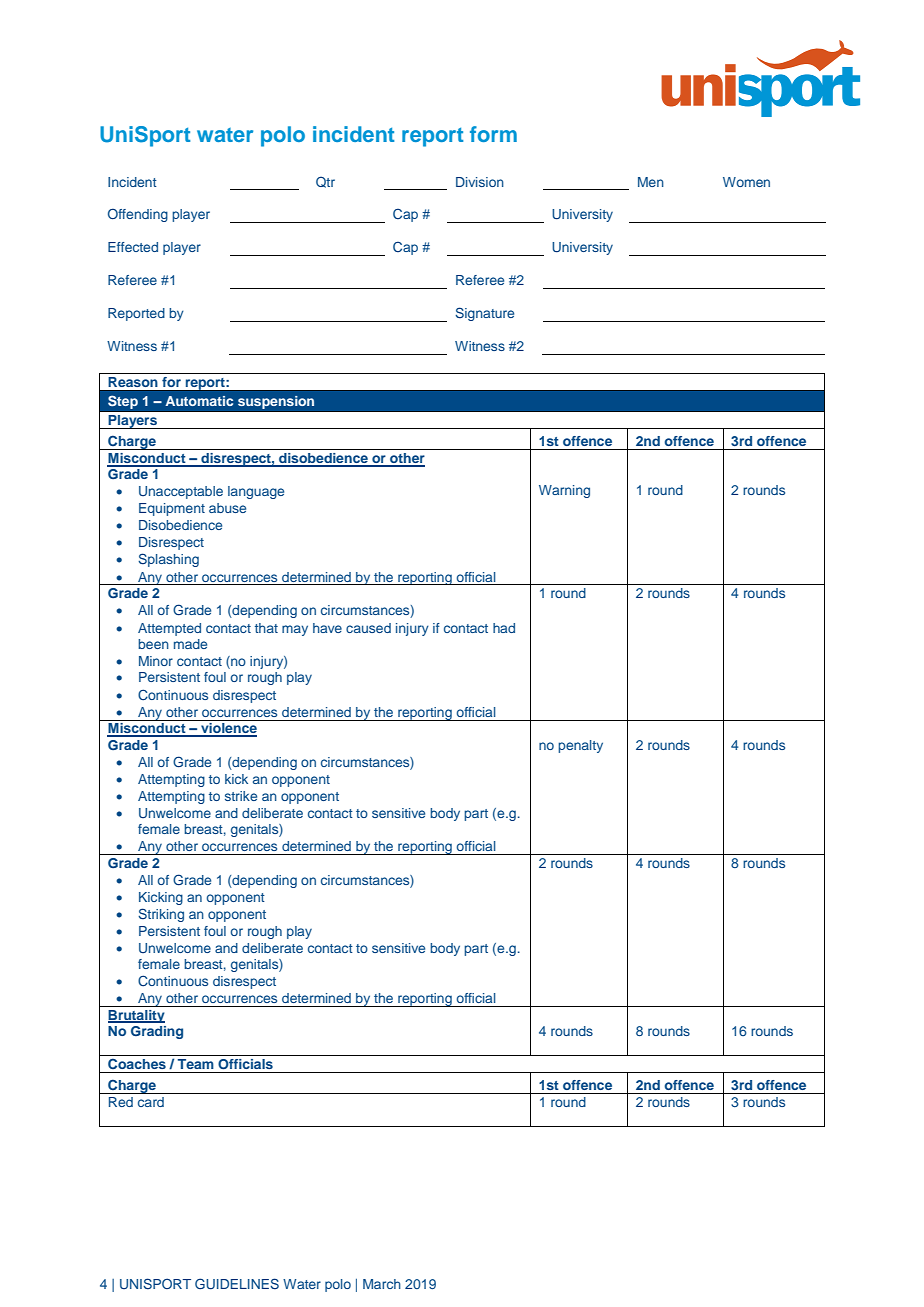  Describe the element at coordinates (480, 182) in the page. I see `Division` at that location.
